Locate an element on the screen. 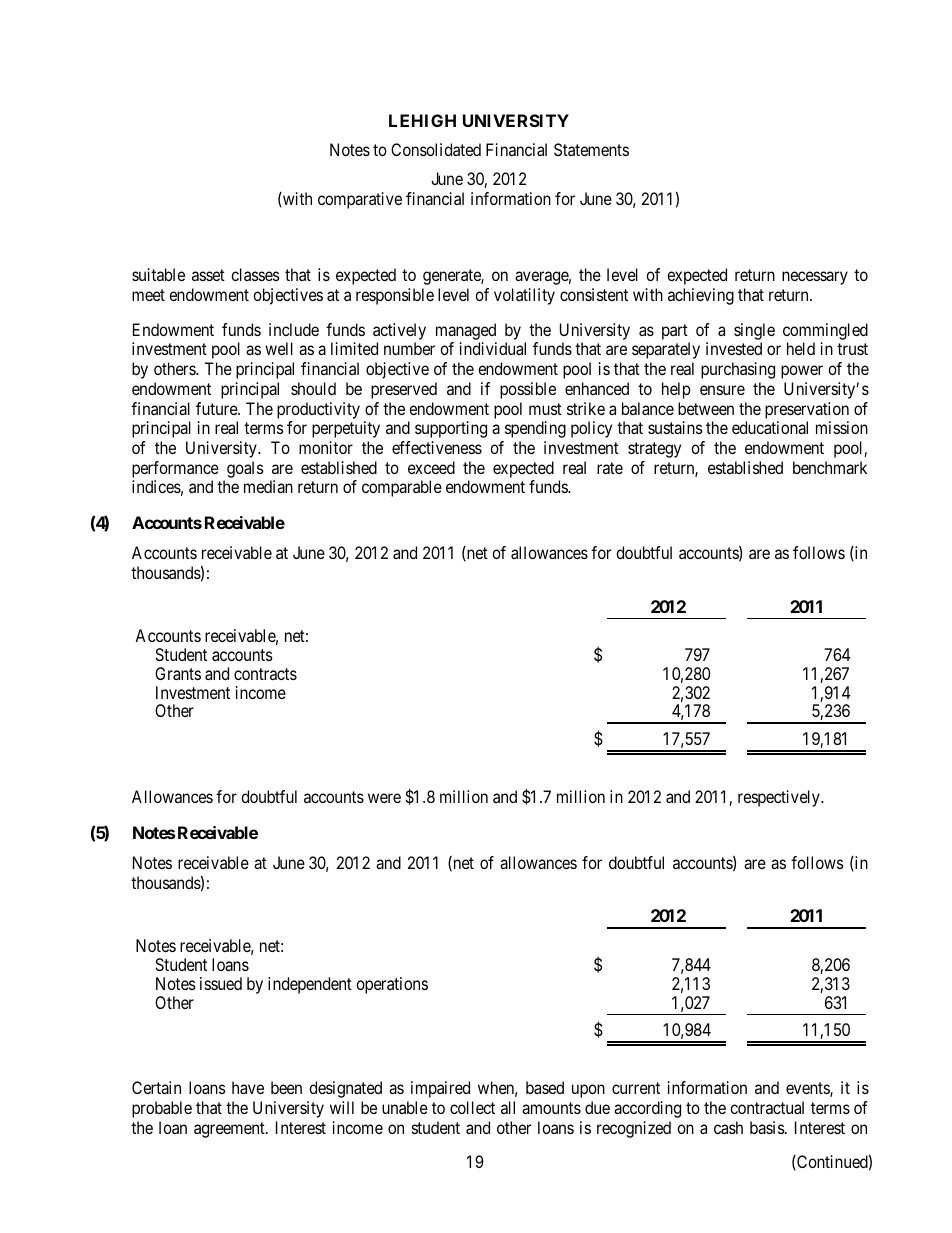 The height and width of the screenshot is (1233, 952). collect is located at coordinates (472, 1107).
